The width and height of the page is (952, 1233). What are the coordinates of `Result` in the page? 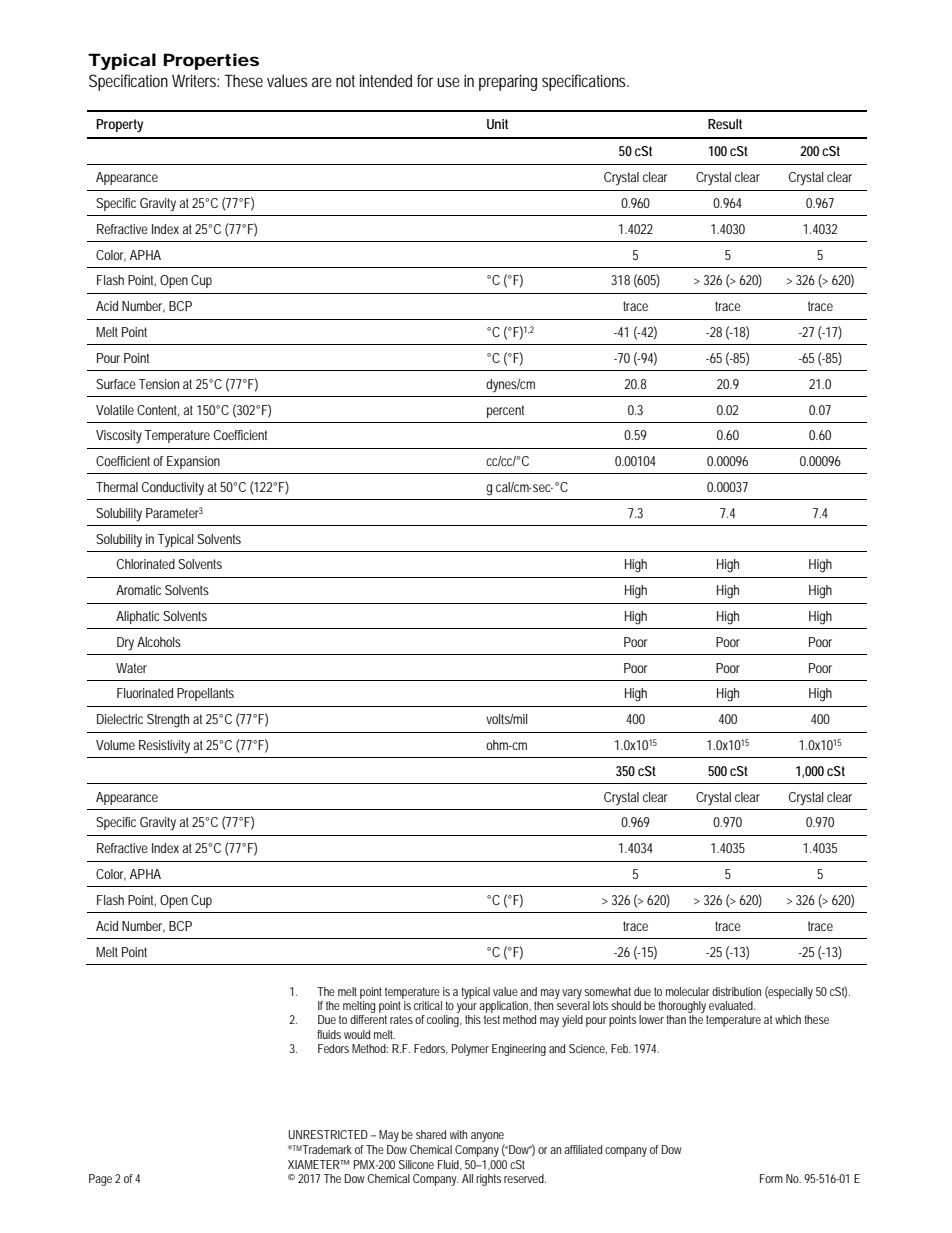 It's located at (725, 124).
